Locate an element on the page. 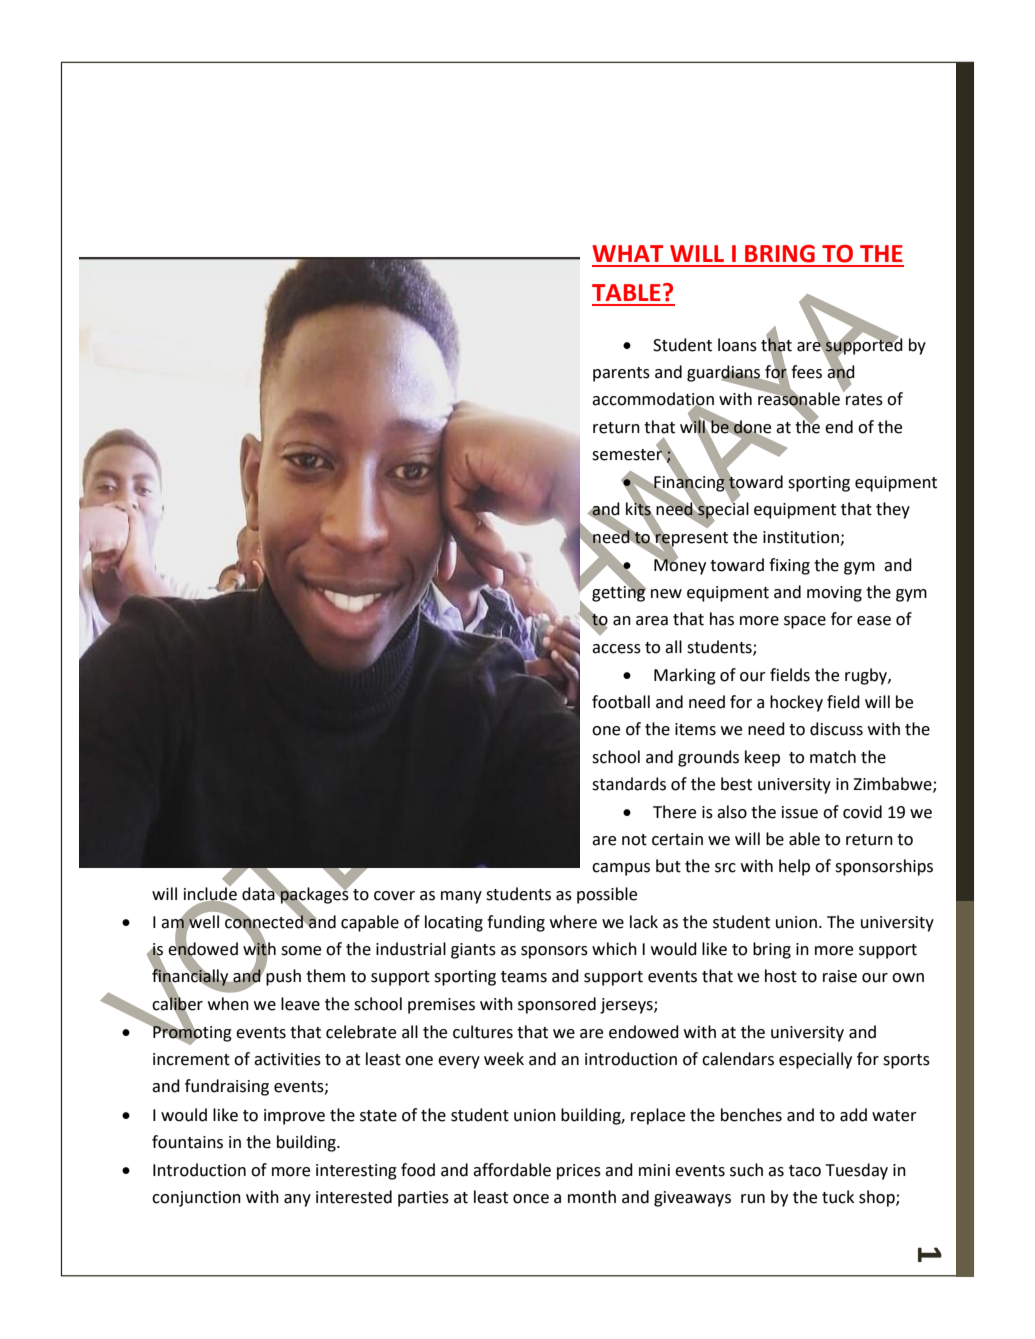 The width and height of the image is (1035, 1339). prices is located at coordinates (579, 1172).
